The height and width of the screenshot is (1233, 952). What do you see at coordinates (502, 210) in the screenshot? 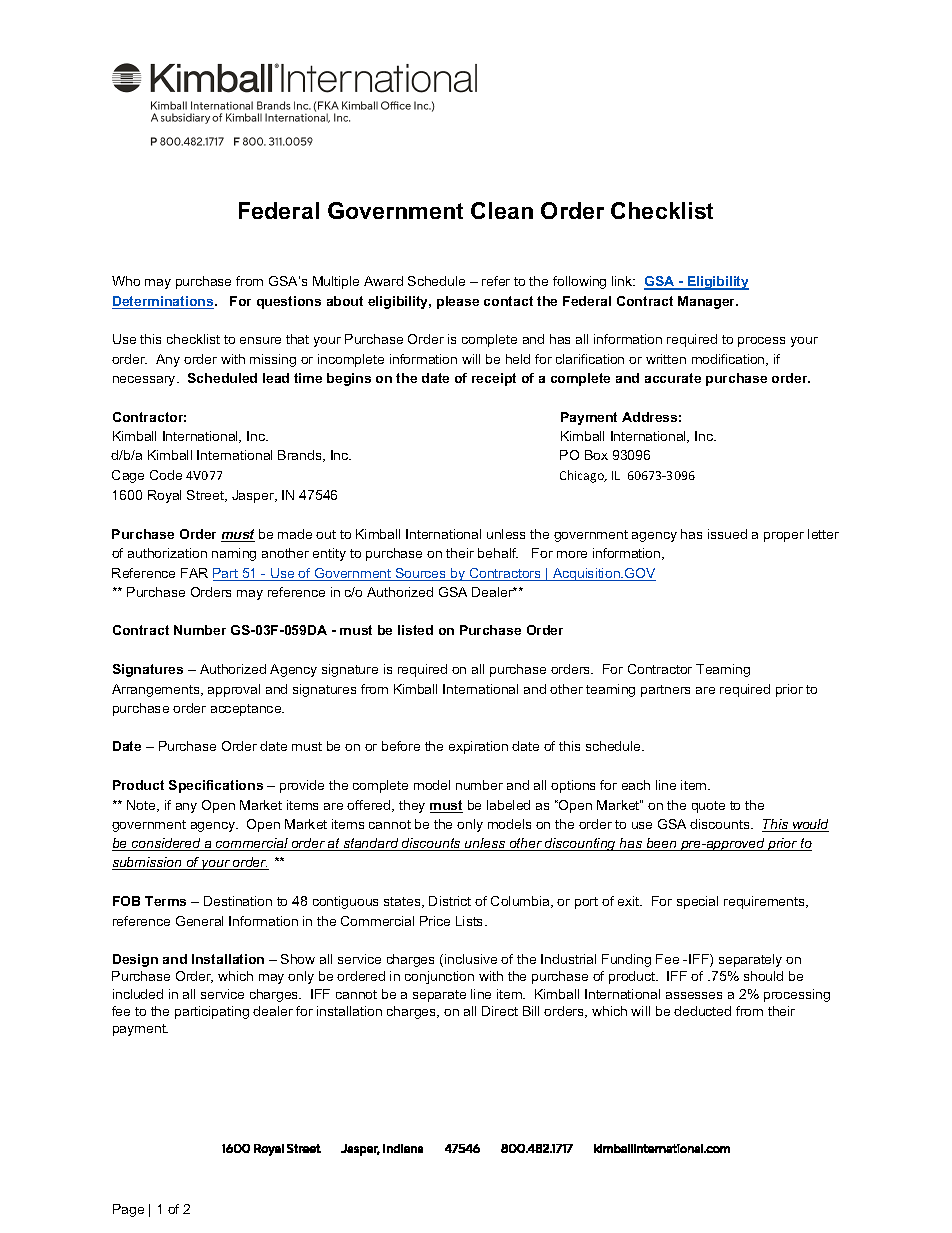
I see `Clean` at bounding box center [502, 210].
